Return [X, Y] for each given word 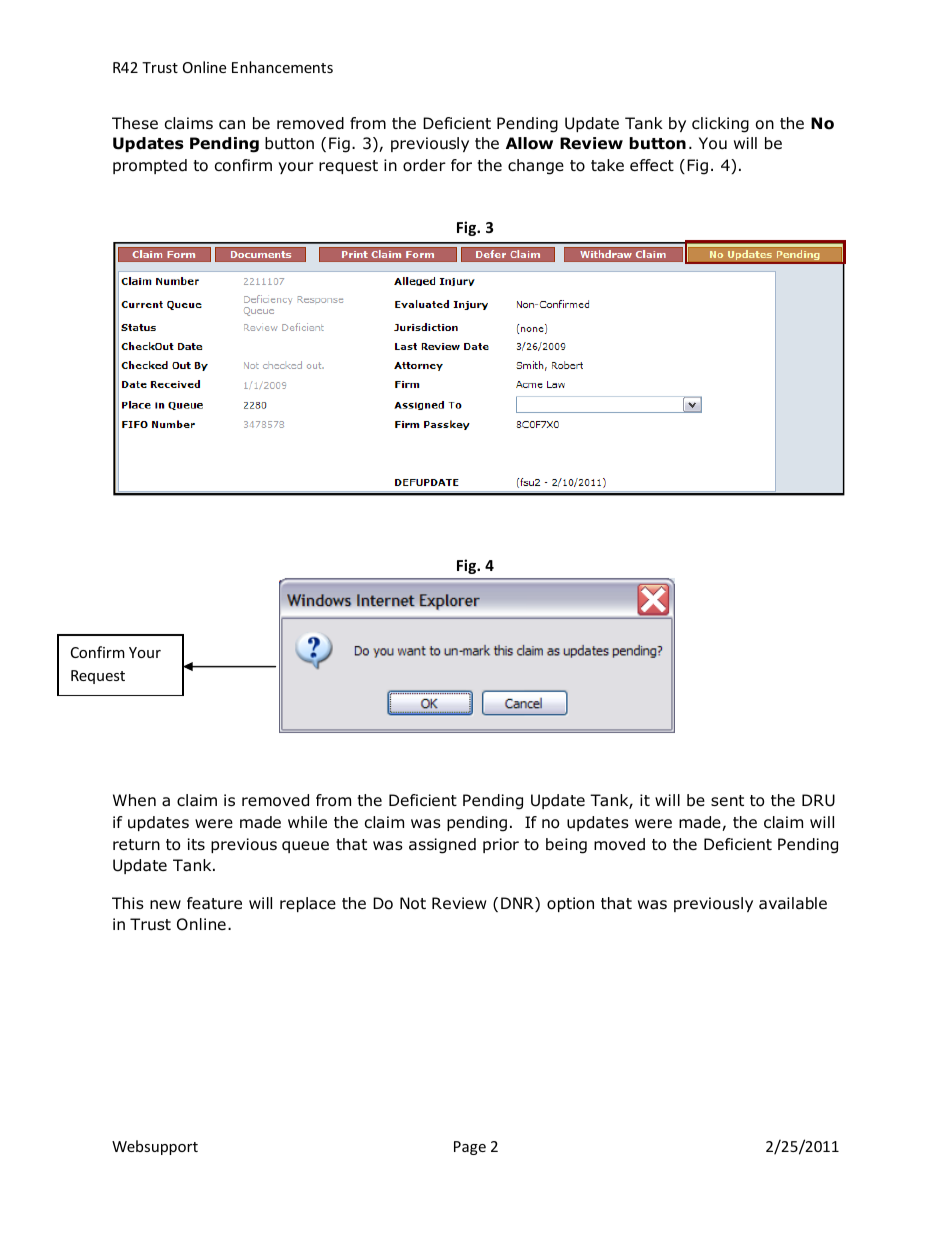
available [793, 903]
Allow [529, 143]
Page [470, 1148]
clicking [720, 125]
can [232, 125]
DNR [518, 904]
